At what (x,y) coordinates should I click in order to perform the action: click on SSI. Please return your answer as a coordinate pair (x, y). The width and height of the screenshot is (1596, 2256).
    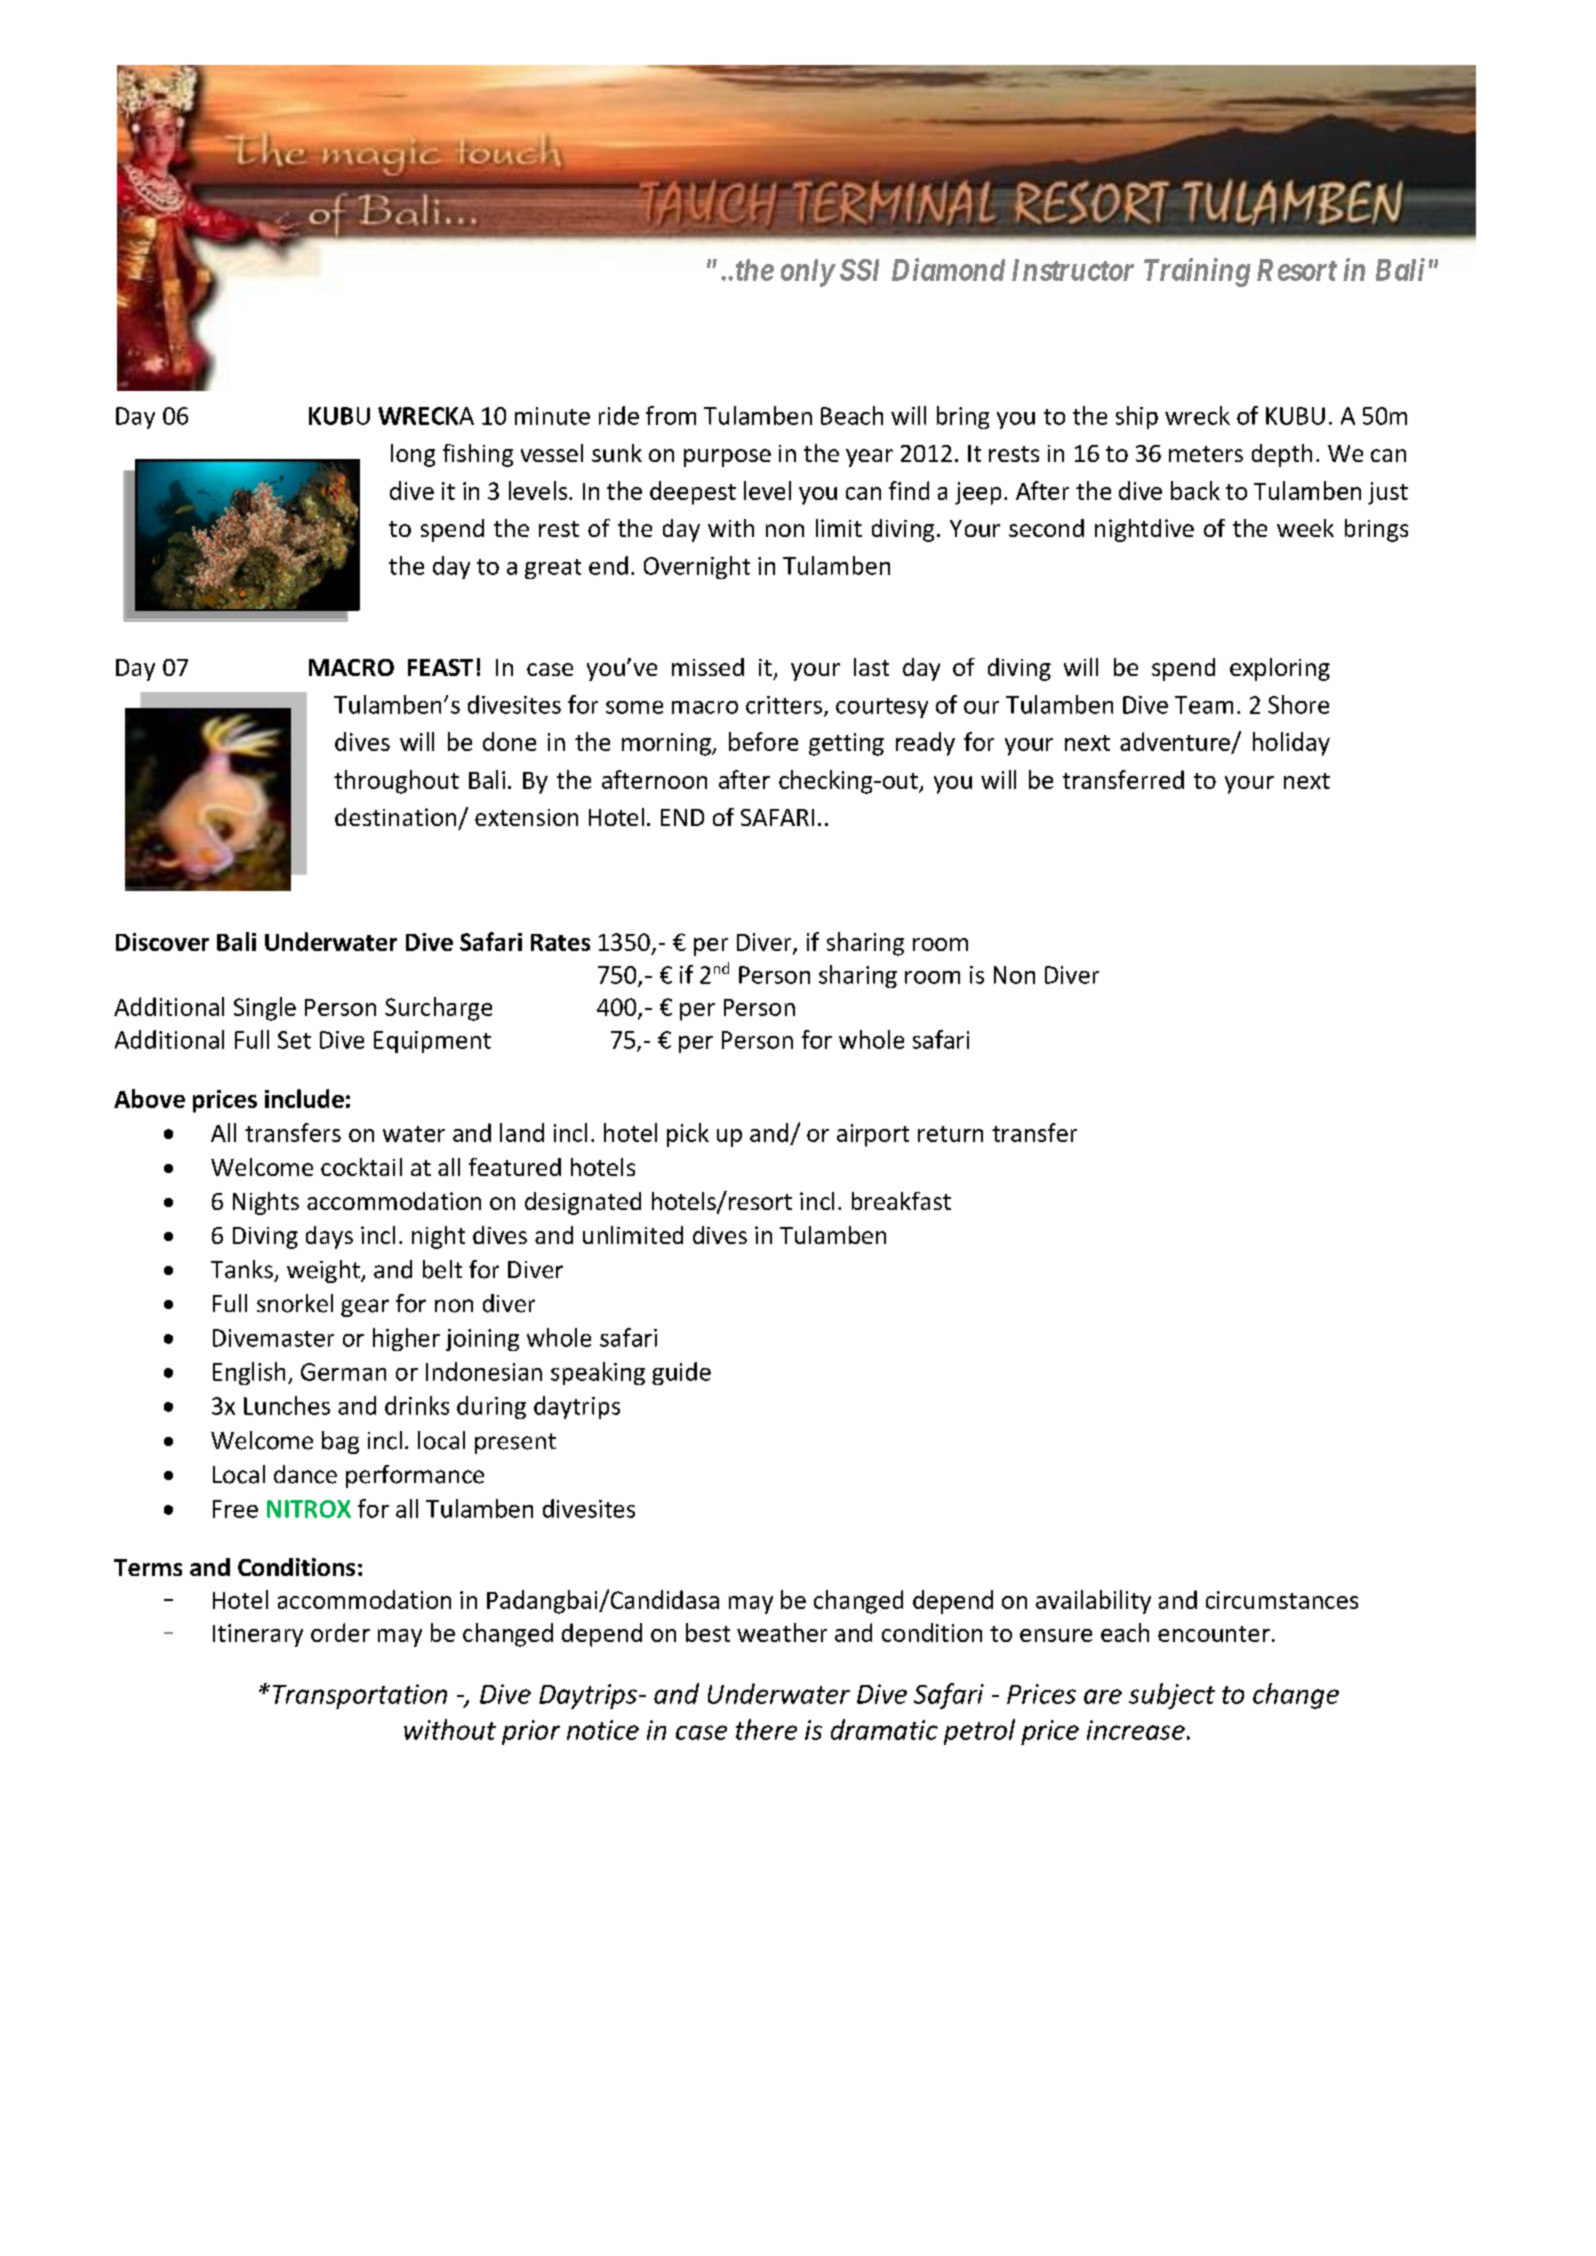
    Looking at the image, I should click on (859, 270).
